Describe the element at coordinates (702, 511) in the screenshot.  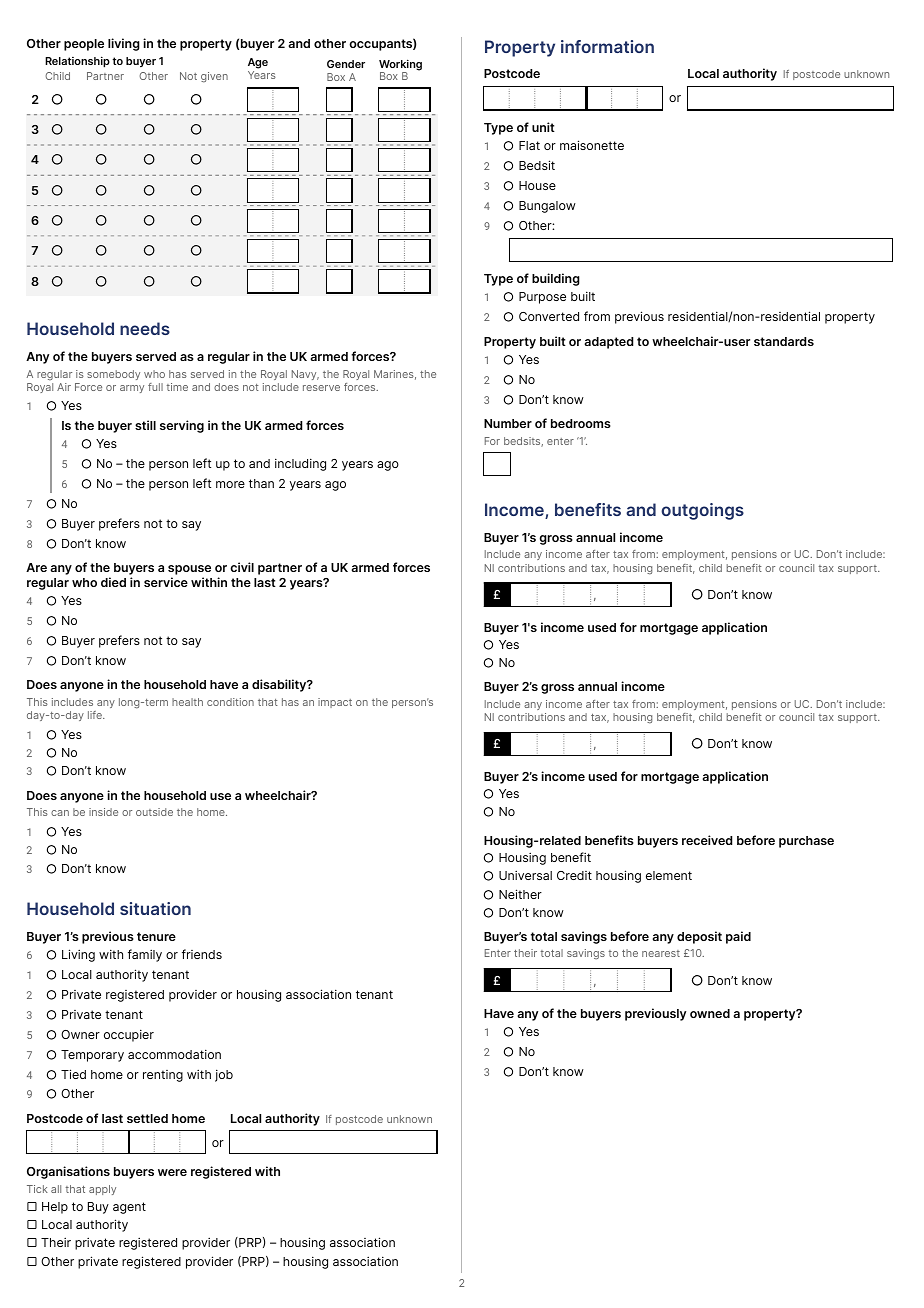
I see `outgoings` at that location.
